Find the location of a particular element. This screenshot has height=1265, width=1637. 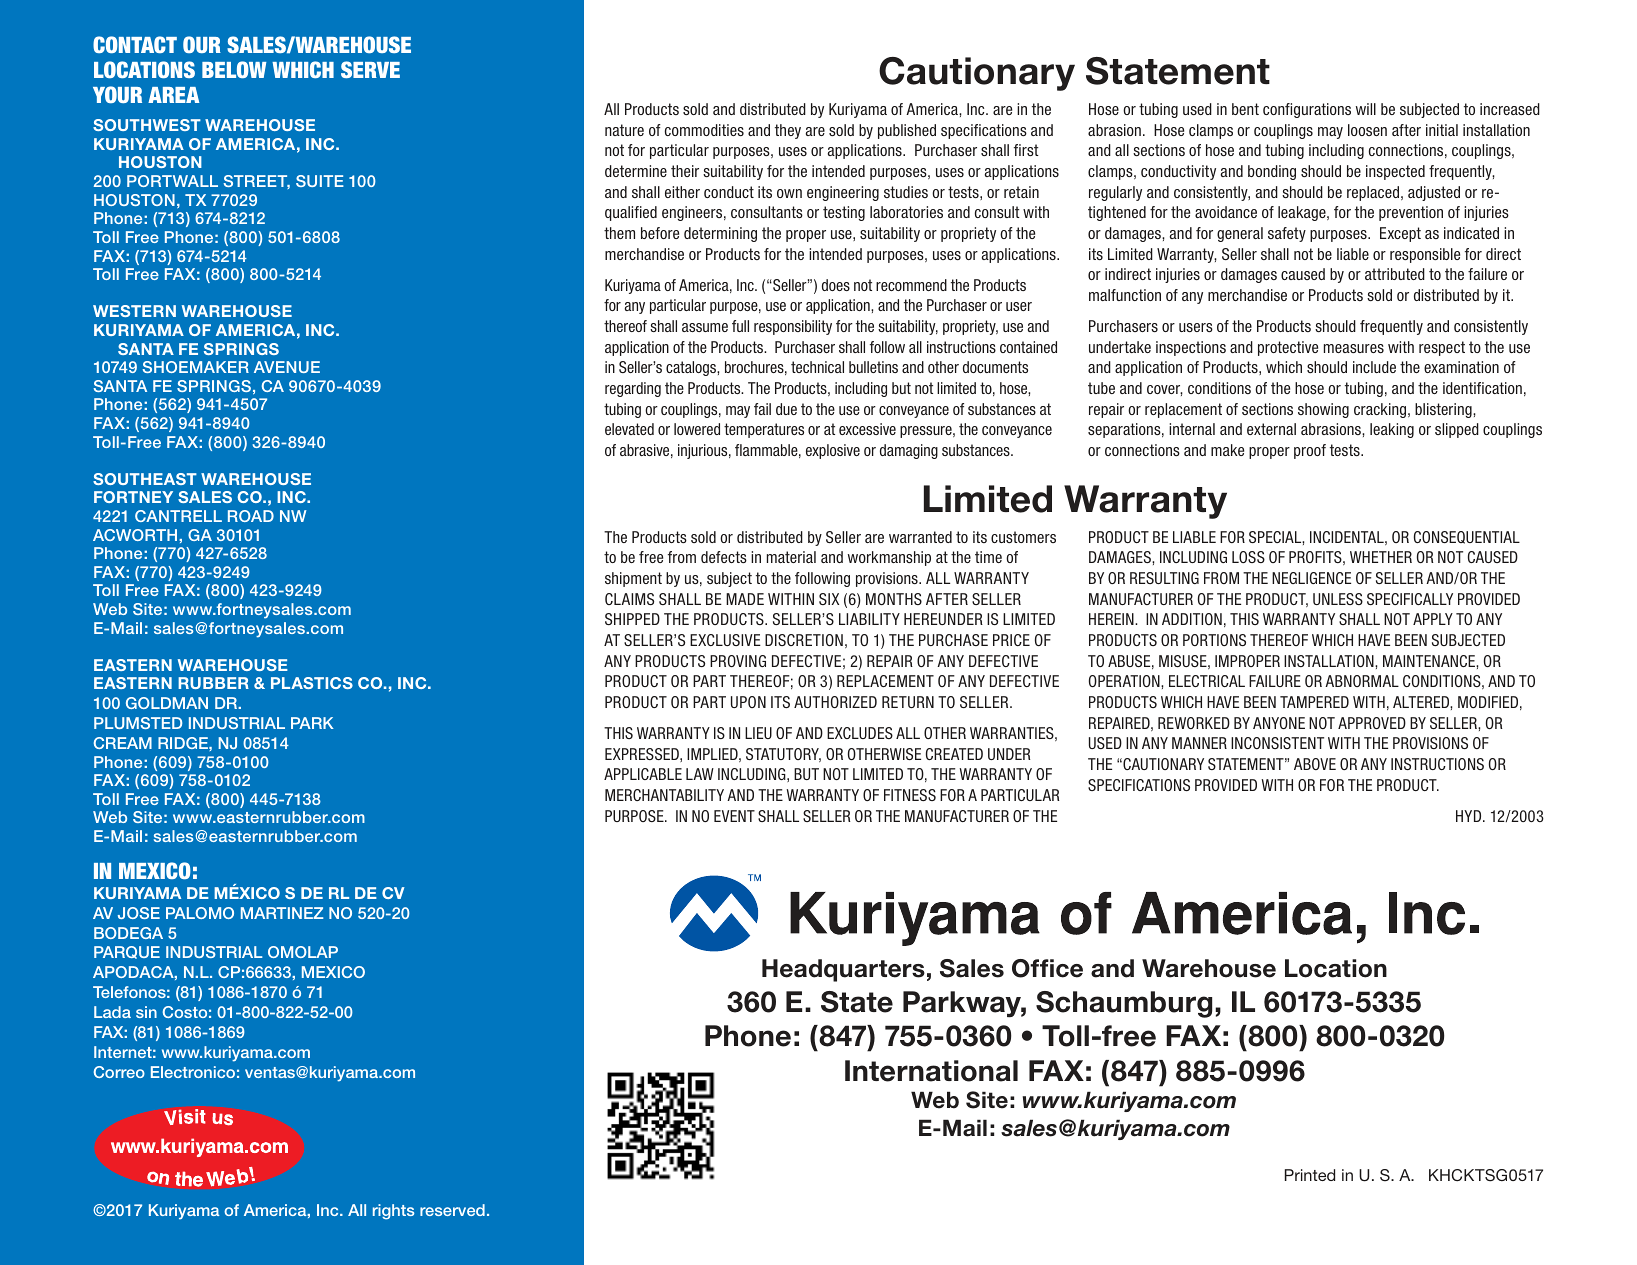

rights is located at coordinates (393, 1212).
